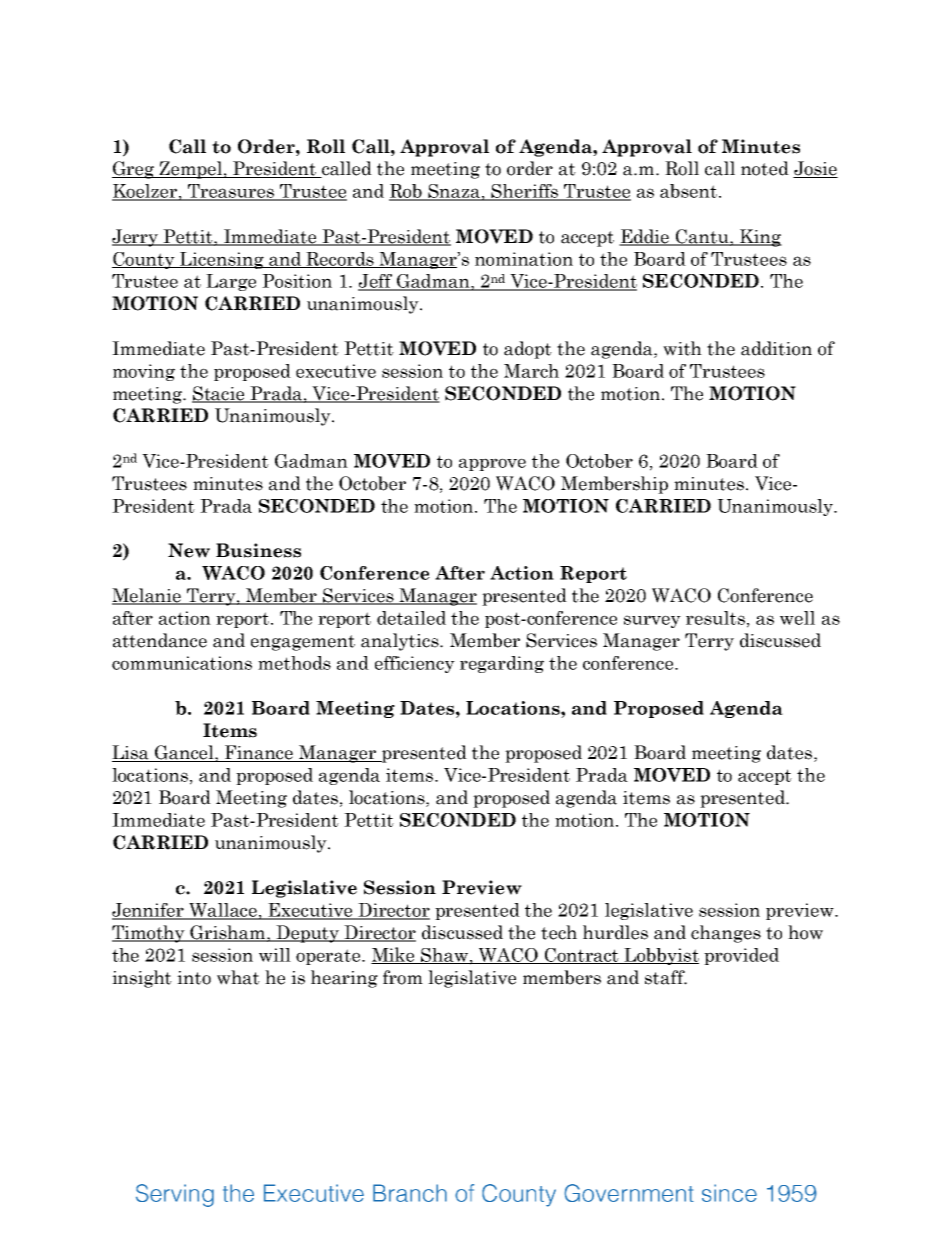 This screenshot has width=952, height=1233. I want to click on provided, so click(741, 956).
